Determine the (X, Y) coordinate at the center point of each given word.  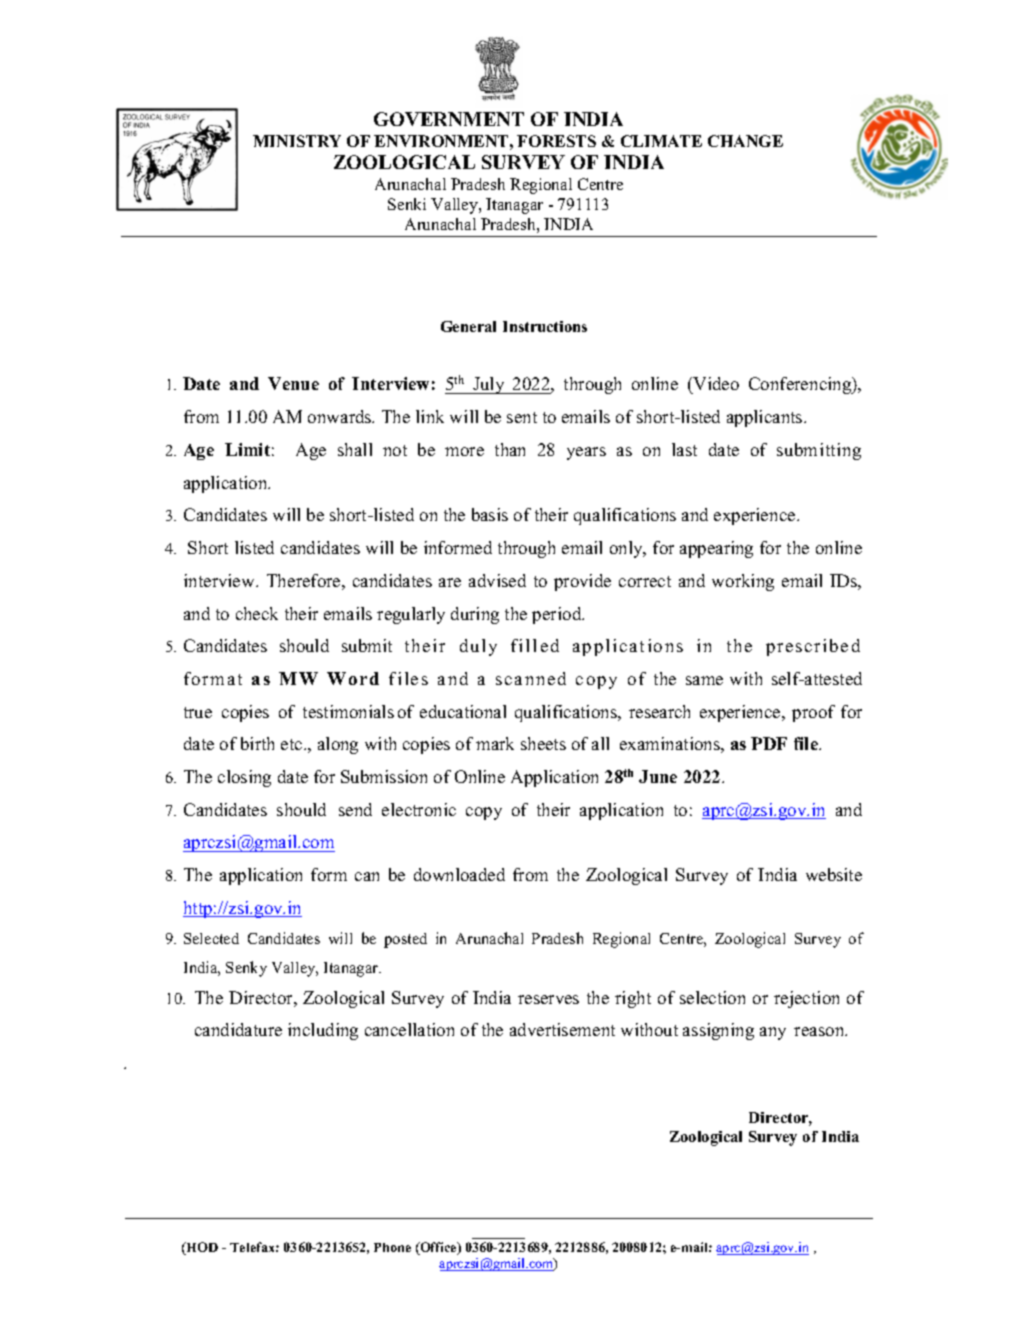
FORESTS (556, 141)
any (773, 1033)
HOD (201, 1248)
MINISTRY (297, 141)
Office (438, 1248)
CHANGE (745, 141)
